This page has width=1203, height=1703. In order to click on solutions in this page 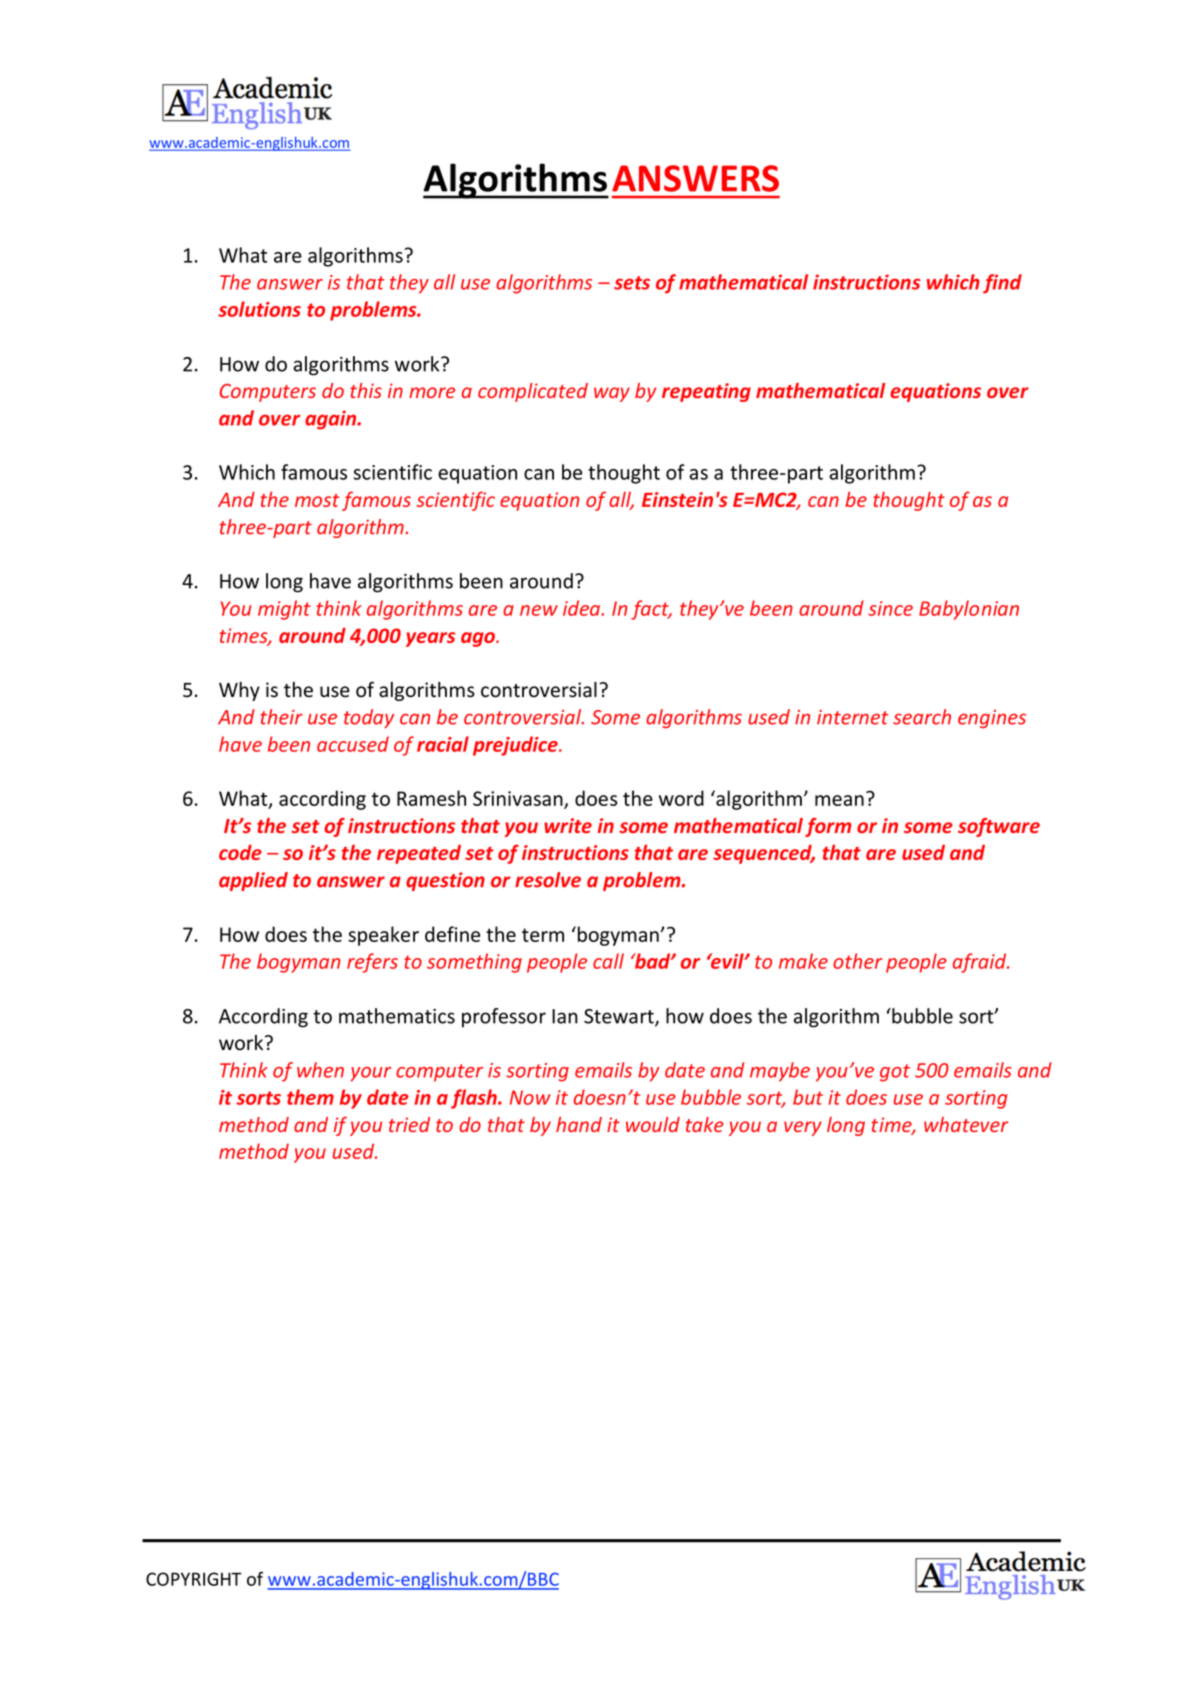, I will do `click(259, 309)`.
